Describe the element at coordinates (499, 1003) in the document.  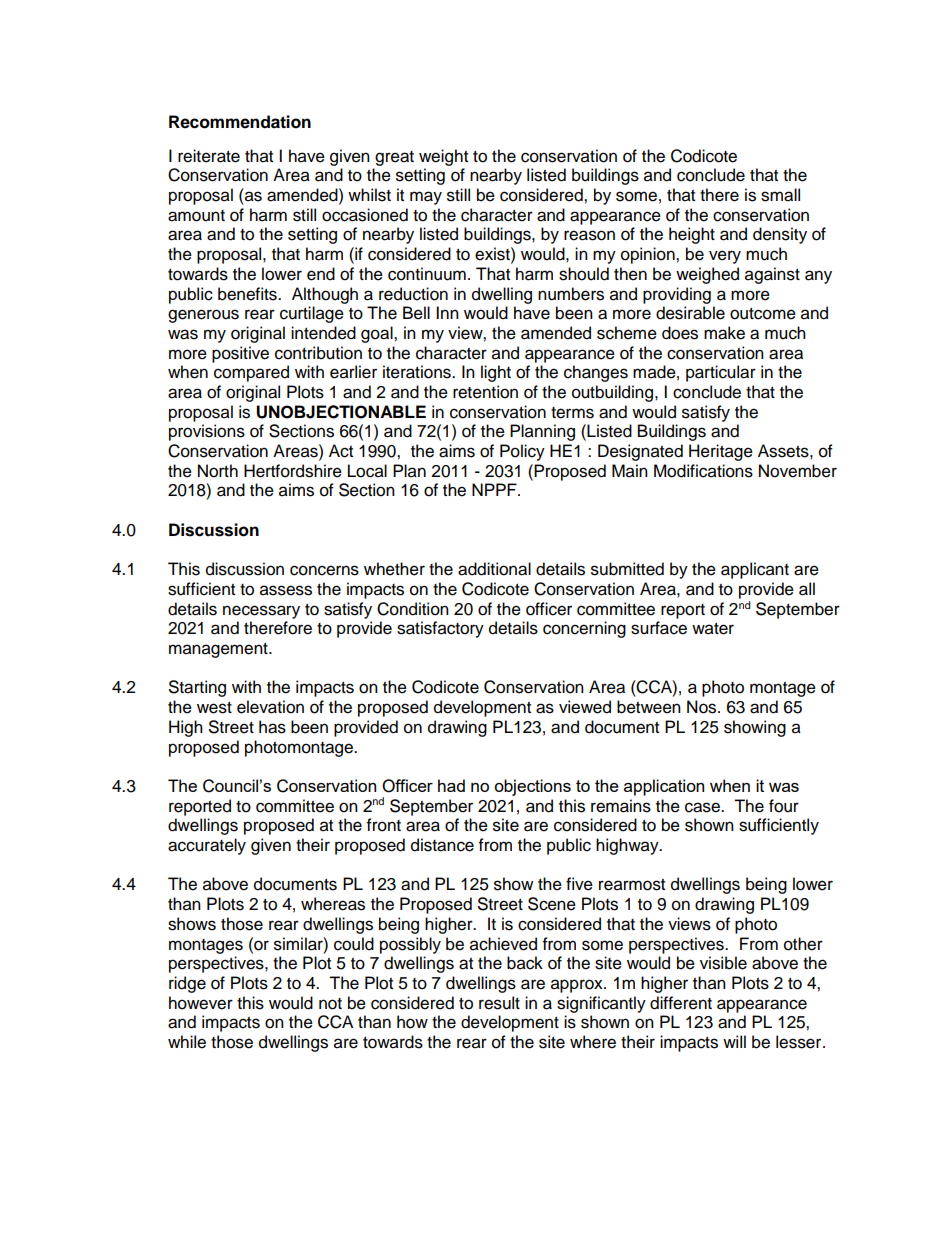
I see `result` at that location.
